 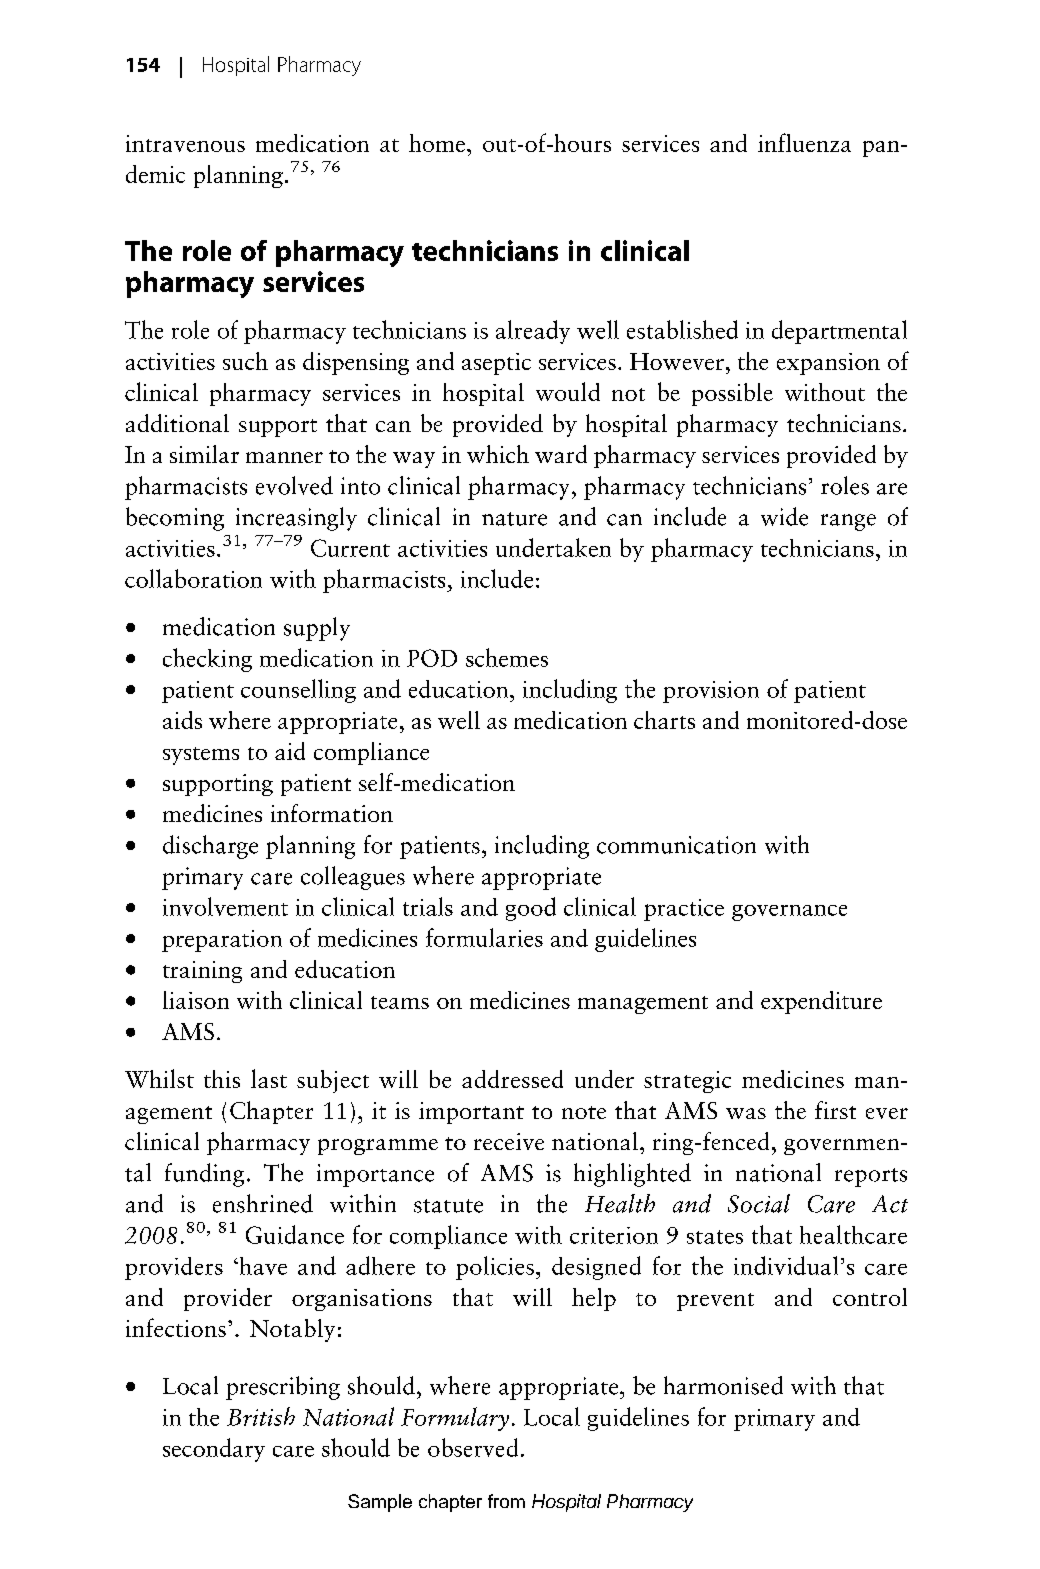 I want to click on home, so click(x=437, y=143).
